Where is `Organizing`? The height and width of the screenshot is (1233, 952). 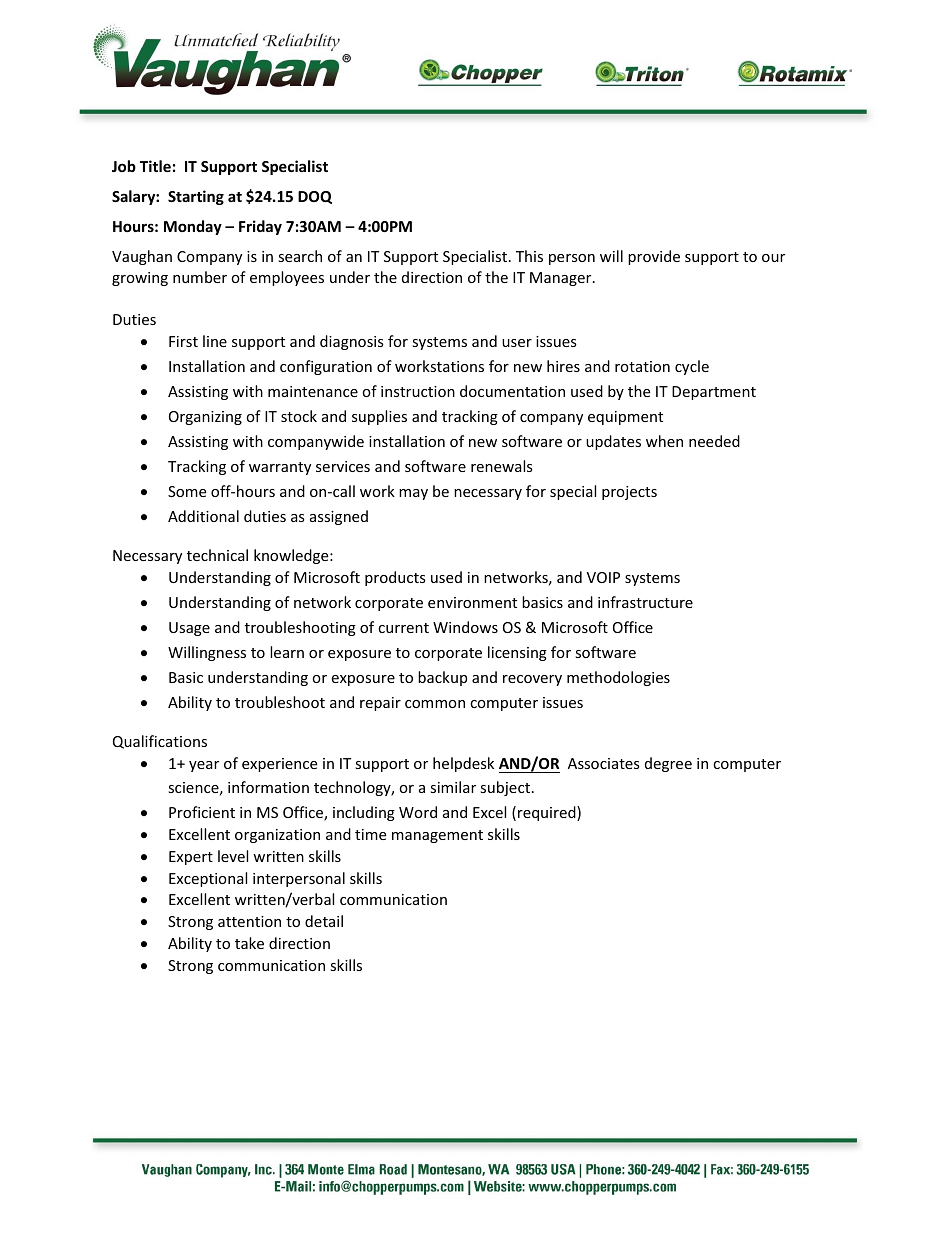
Organizing is located at coordinates (205, 418).
